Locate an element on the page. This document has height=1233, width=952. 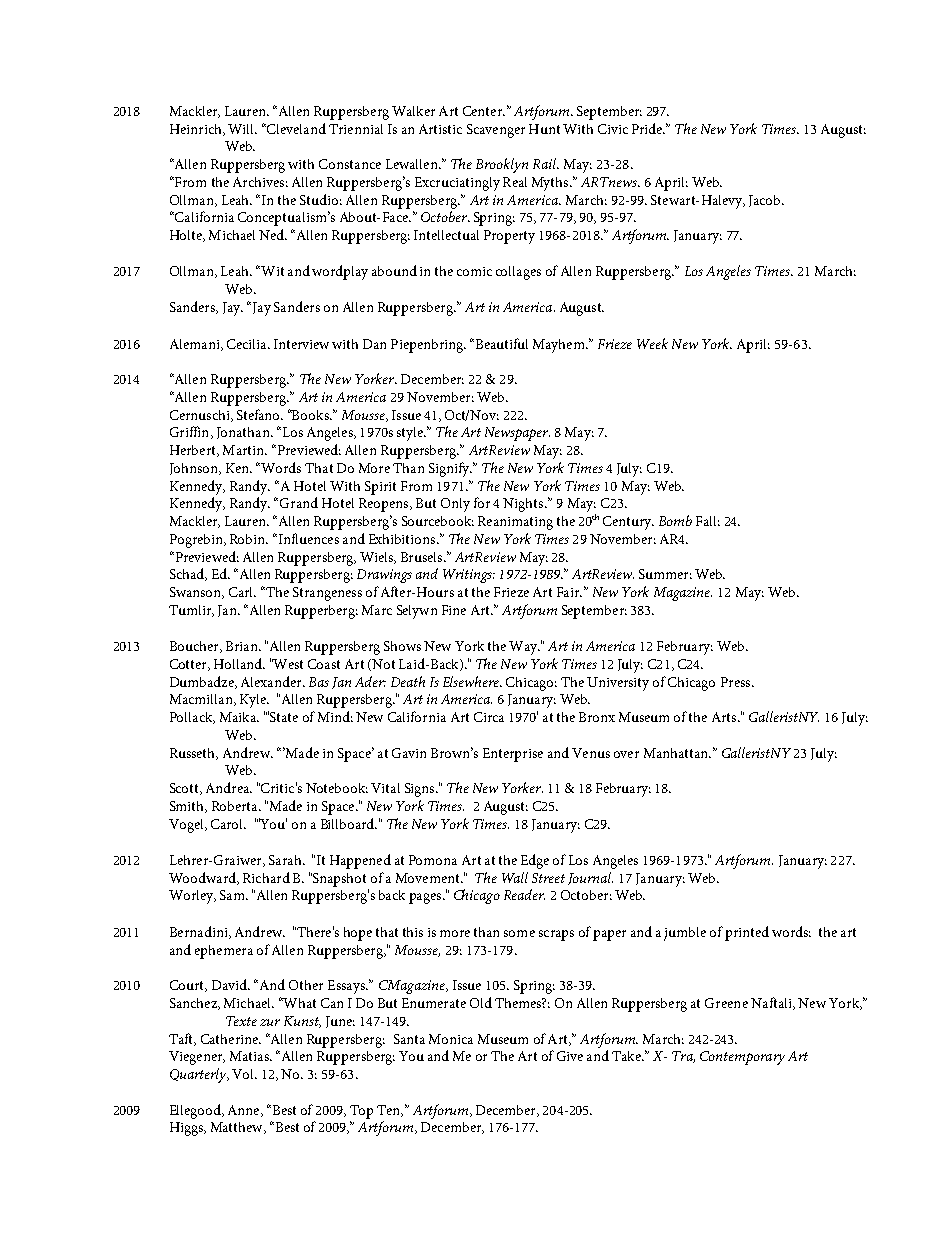
Will is located at coordinates (242, 129).
